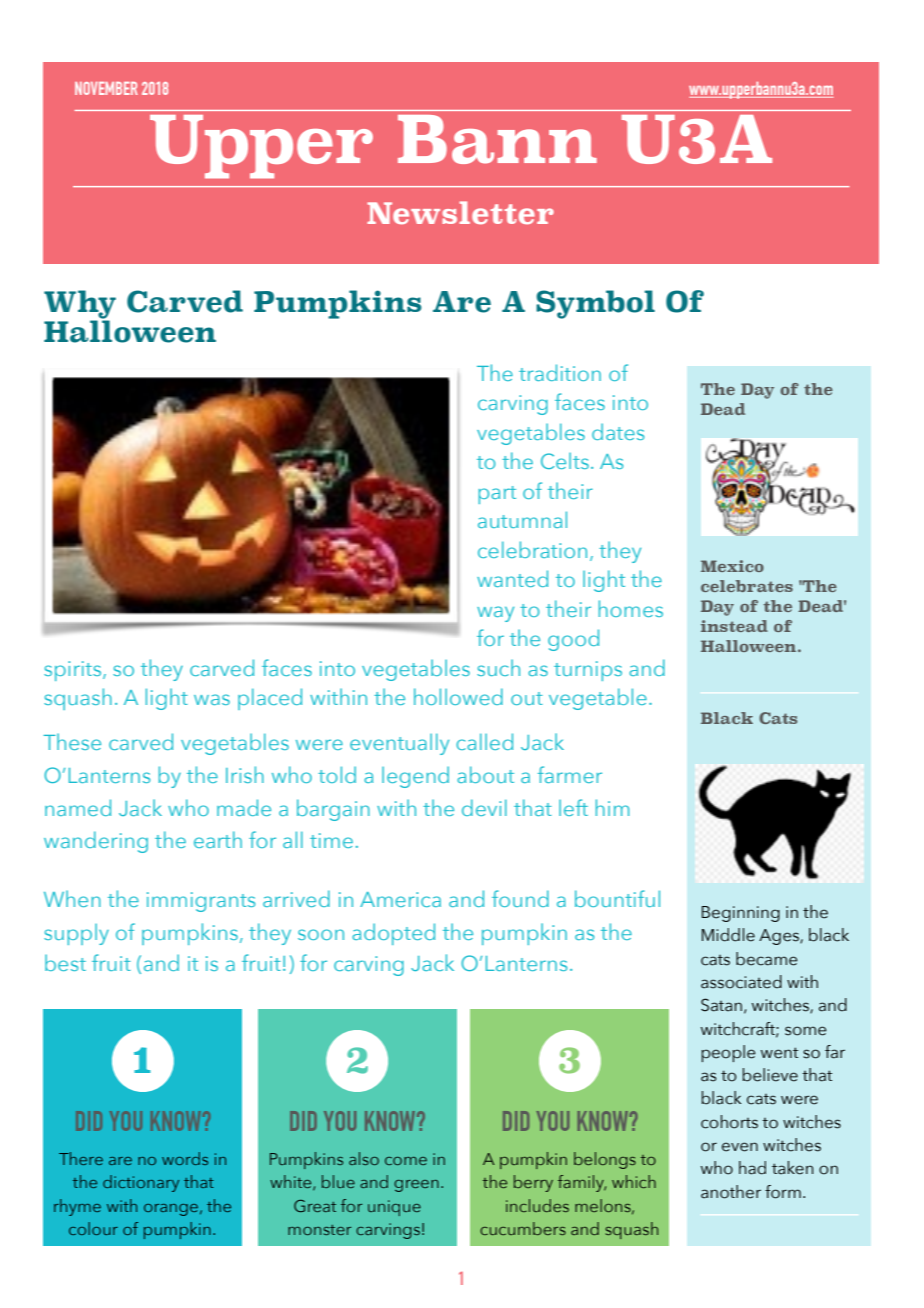  Describe the element at coordinates (141, 1183) in the document. I see `dictionary` at that location.
